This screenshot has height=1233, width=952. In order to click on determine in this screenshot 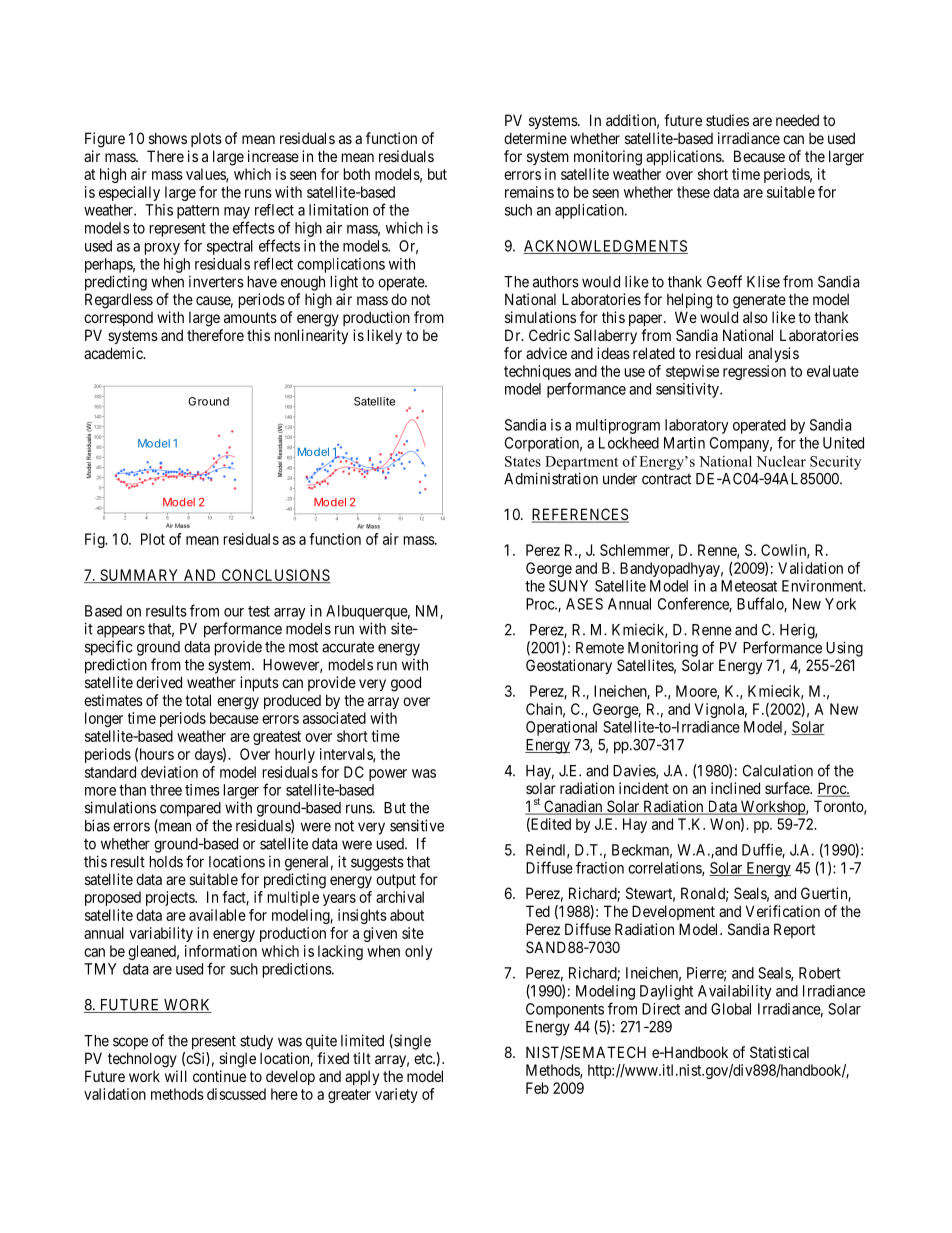, I will do `click(535, 138)`.
